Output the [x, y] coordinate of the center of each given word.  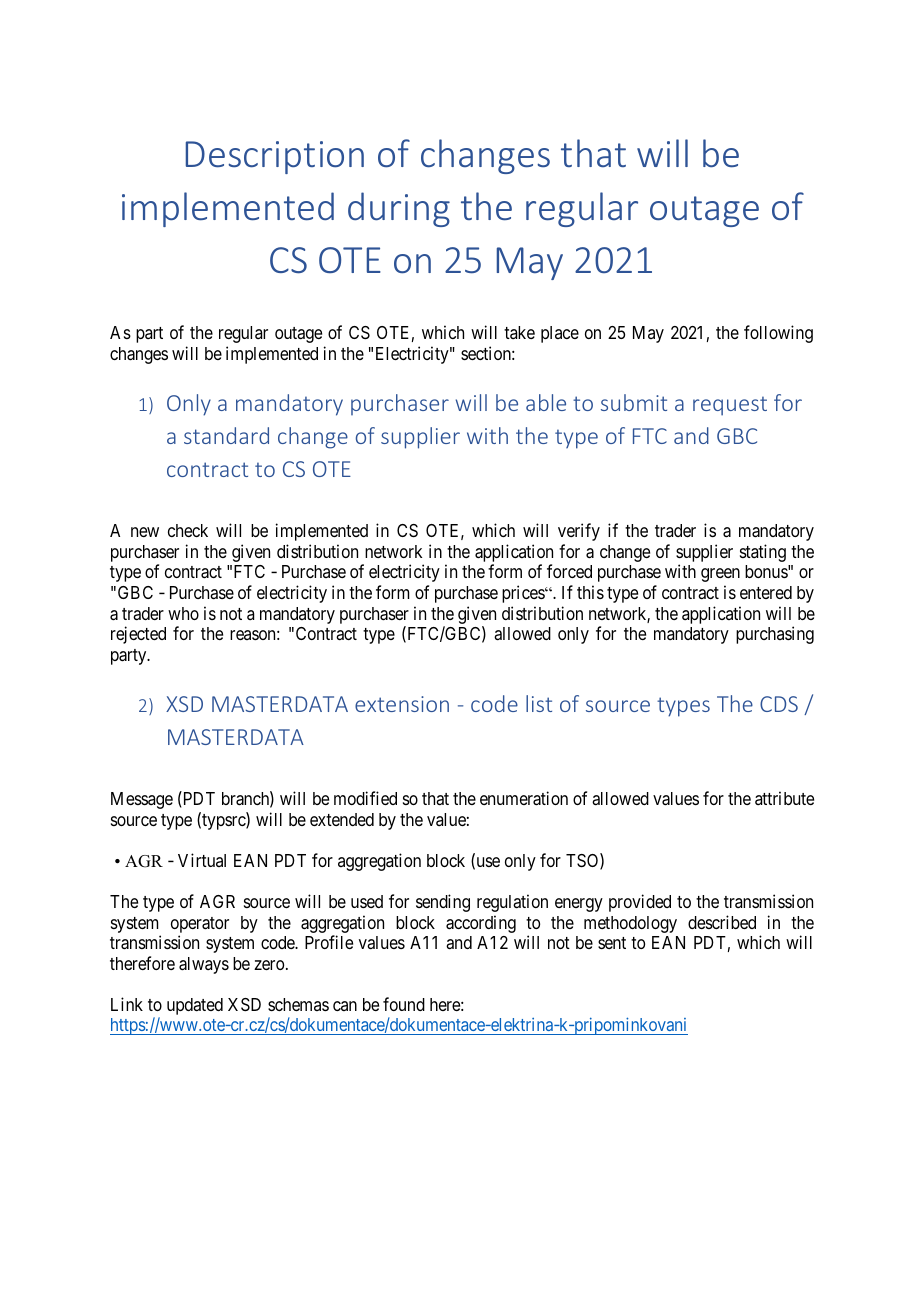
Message [142, 800]
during [399, 209]
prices [524, 594]
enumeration [524, 798]
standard [226, 435]
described [722, 922]
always [204, 965]
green [720, 575]
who [183, 613]
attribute [784, 798]
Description [275, 157]
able [546, 402]
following [778, 334]
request [730, 406]
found [404, 1004]
